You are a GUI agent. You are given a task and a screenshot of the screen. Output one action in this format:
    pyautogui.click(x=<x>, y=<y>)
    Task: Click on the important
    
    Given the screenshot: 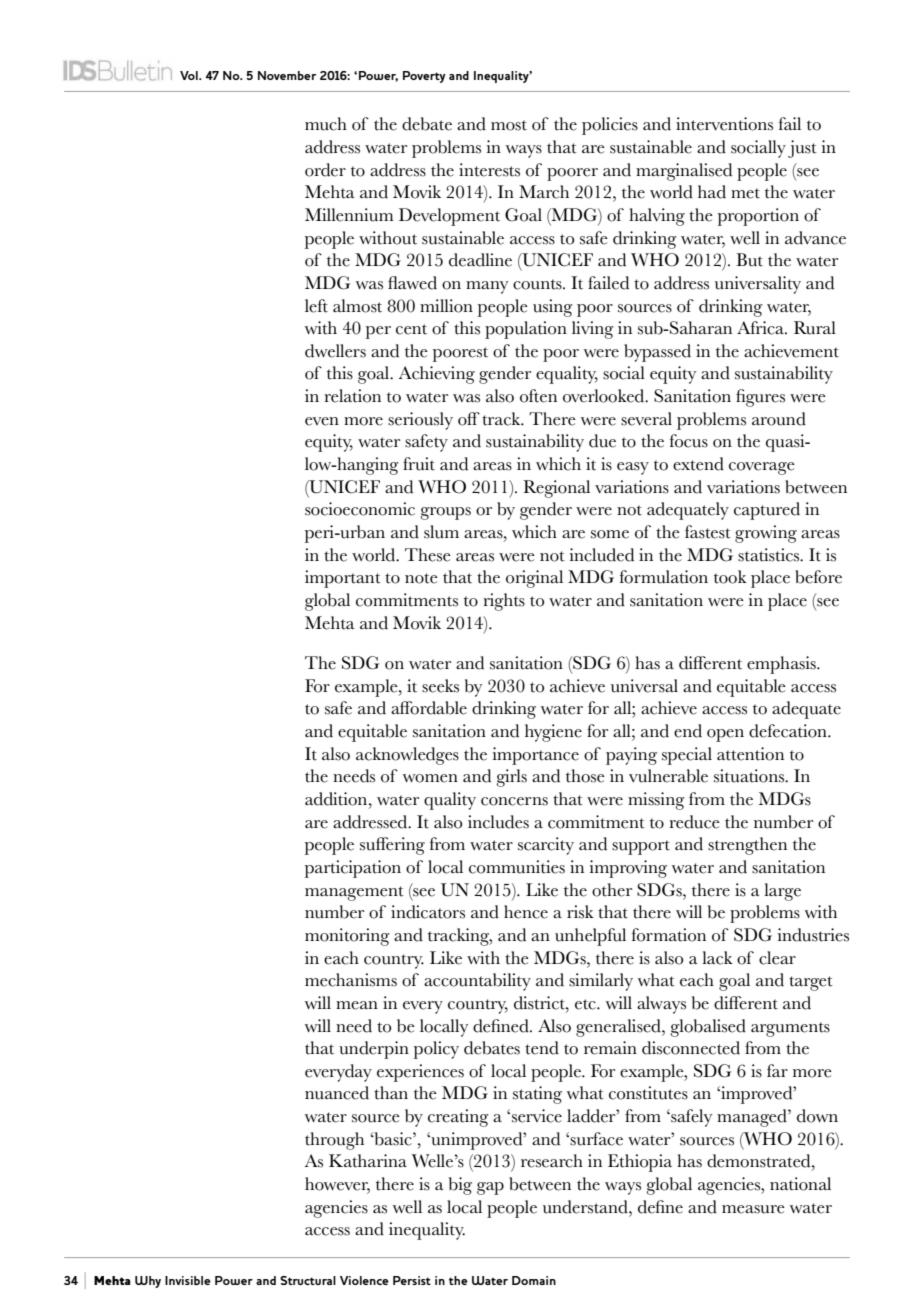 What is the action you would take?
    pyautogui.click(x=343, y=579)
